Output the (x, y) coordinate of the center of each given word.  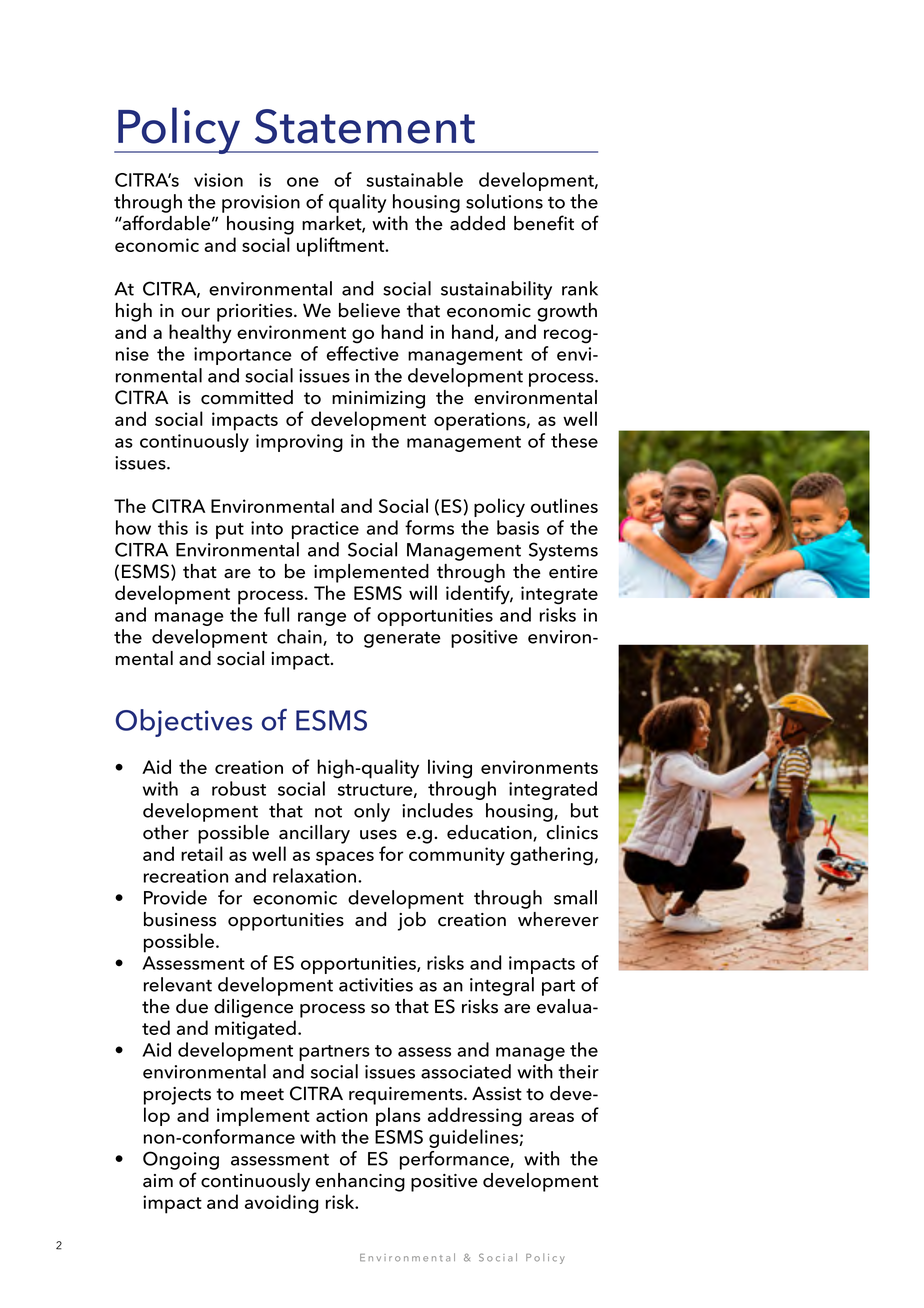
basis (518, 527)
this (173, 527)
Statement (365, 126)
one (303, 182)
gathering (551, 856)
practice (325, 530)
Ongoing (181, 1160)
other (166, 832)
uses (378, 835)
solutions (504, 201)
